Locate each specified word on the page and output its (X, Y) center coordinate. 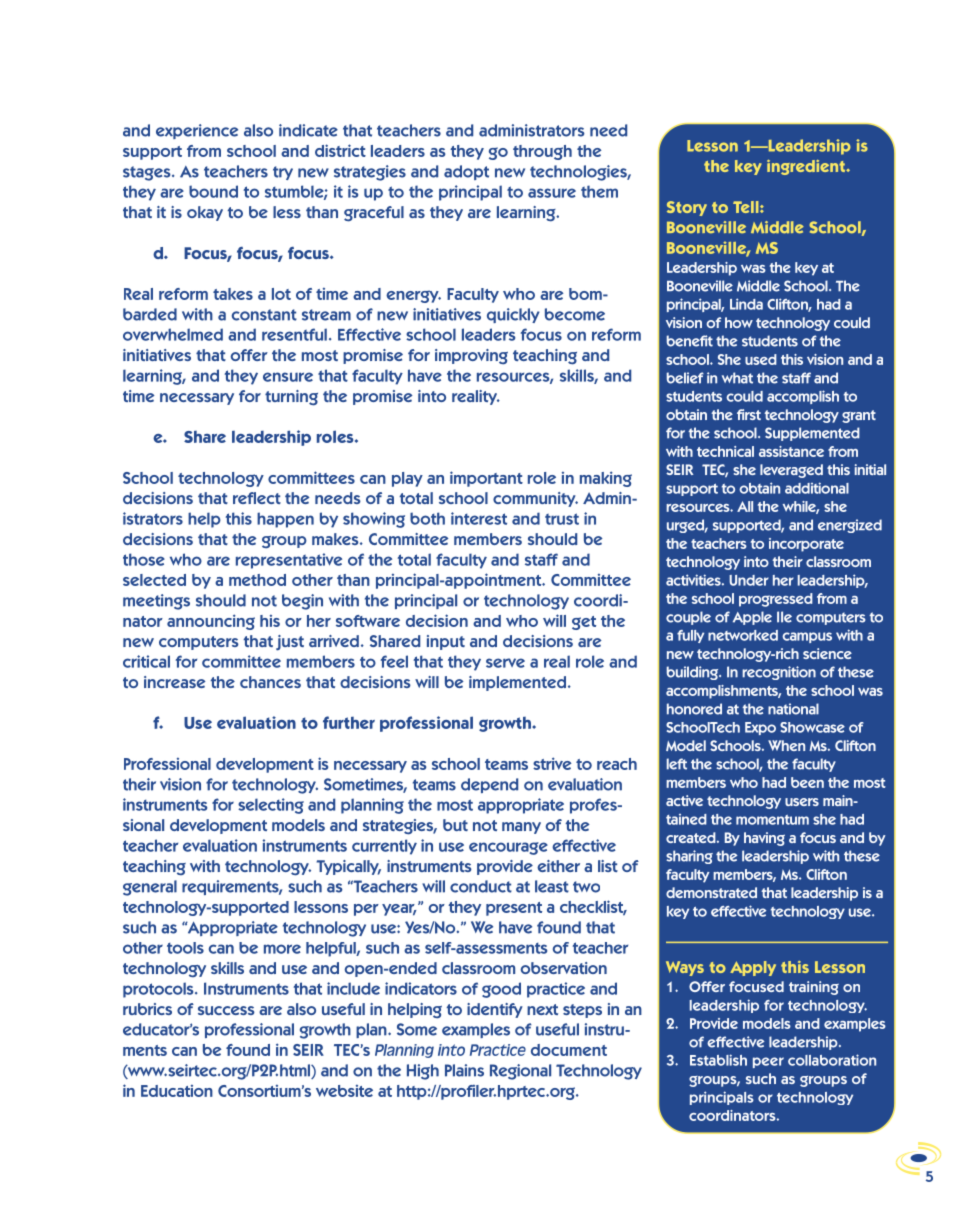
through (542, 152)
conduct (481, 886)
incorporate (806, 545)
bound (213, 191)
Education (177, 1091)
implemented (517, 683)
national (793, 709)
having (764, 839)
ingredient (807, 167)
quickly (513, 315)
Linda (746, 304)
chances (270, 682)
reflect (257, 498)
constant (264, 315)
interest (479, 518)
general (150, 888)
